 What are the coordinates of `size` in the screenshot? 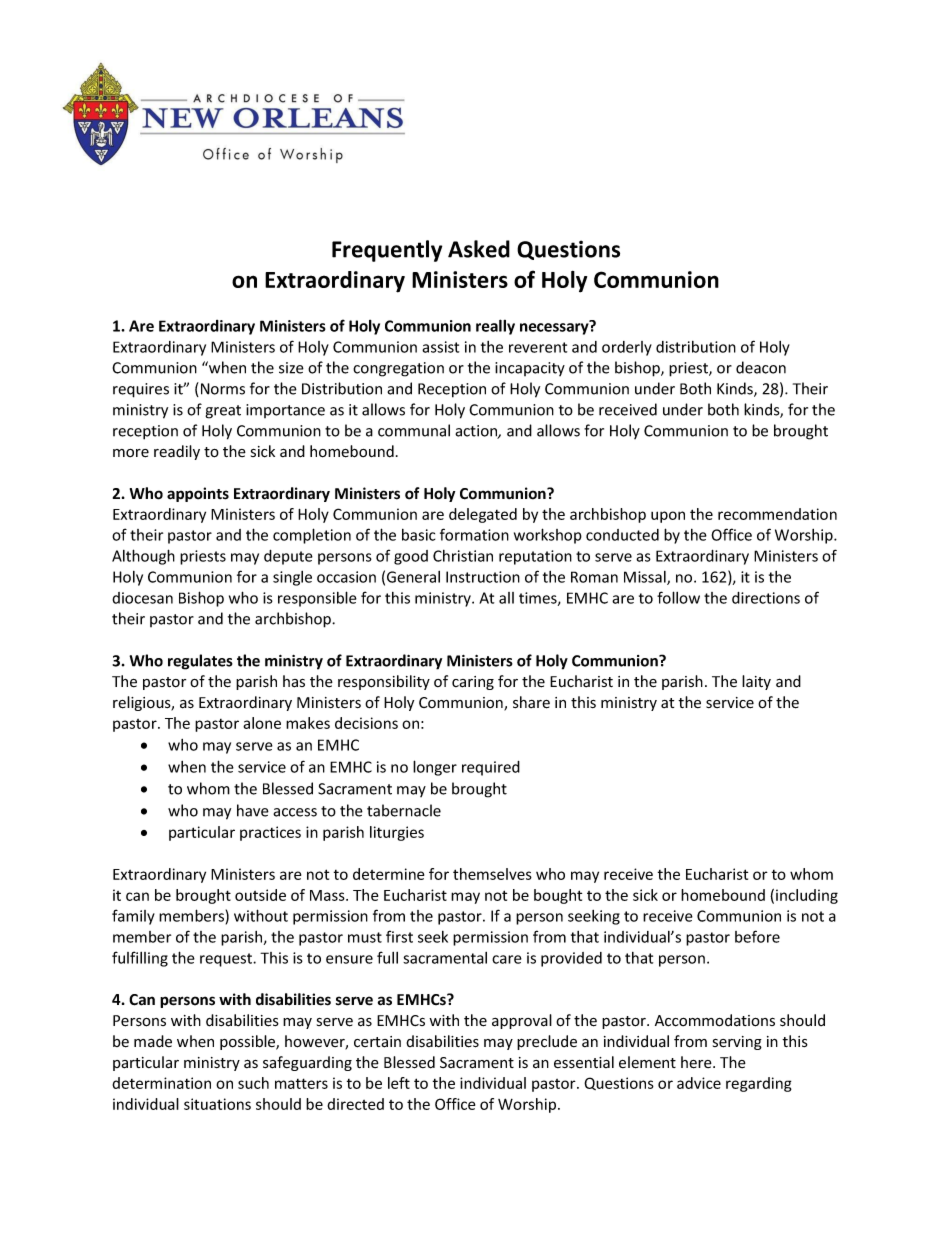 It's located at (291, 368).
